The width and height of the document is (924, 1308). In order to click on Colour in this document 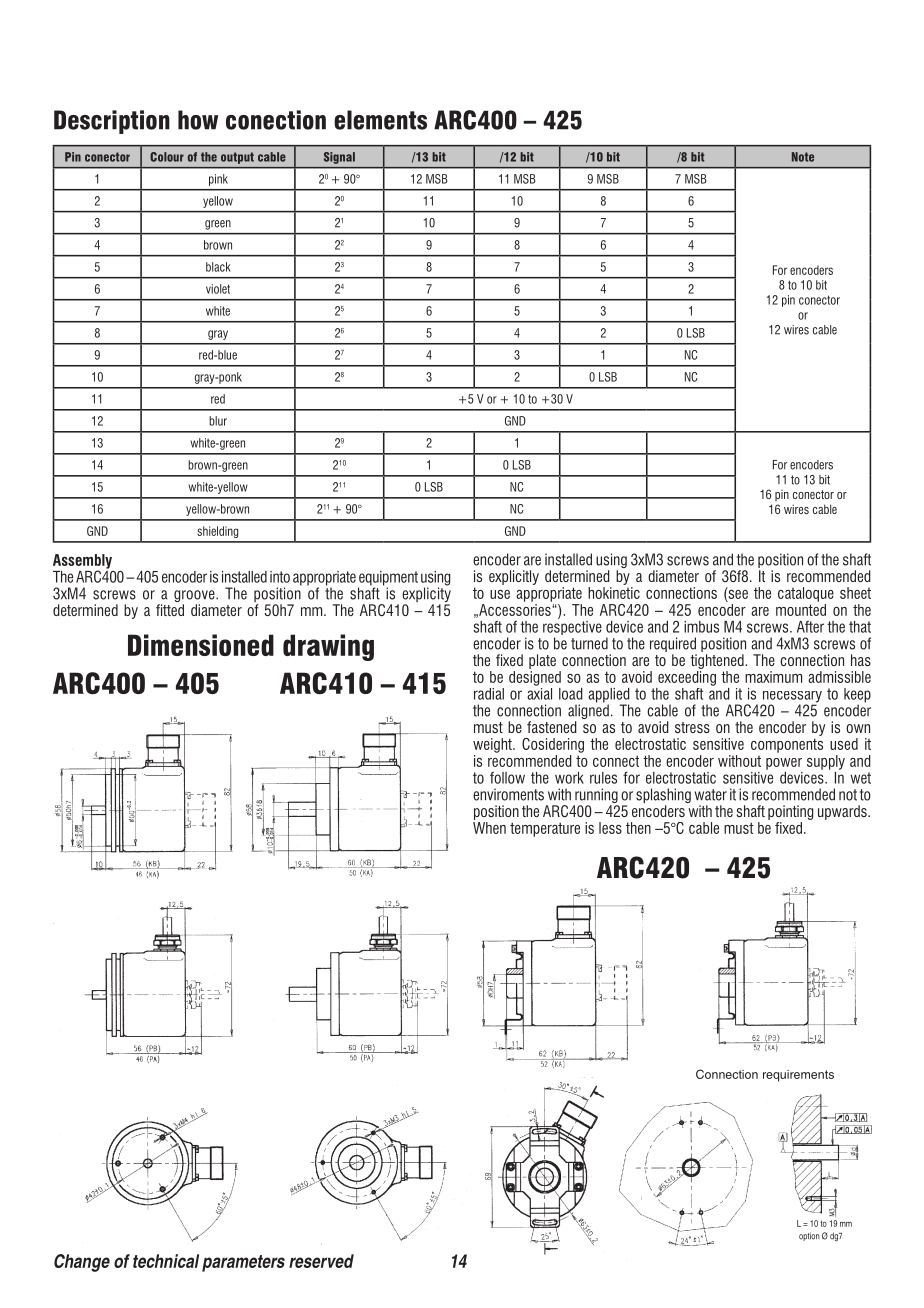, I will do `click(167, 157)`.
